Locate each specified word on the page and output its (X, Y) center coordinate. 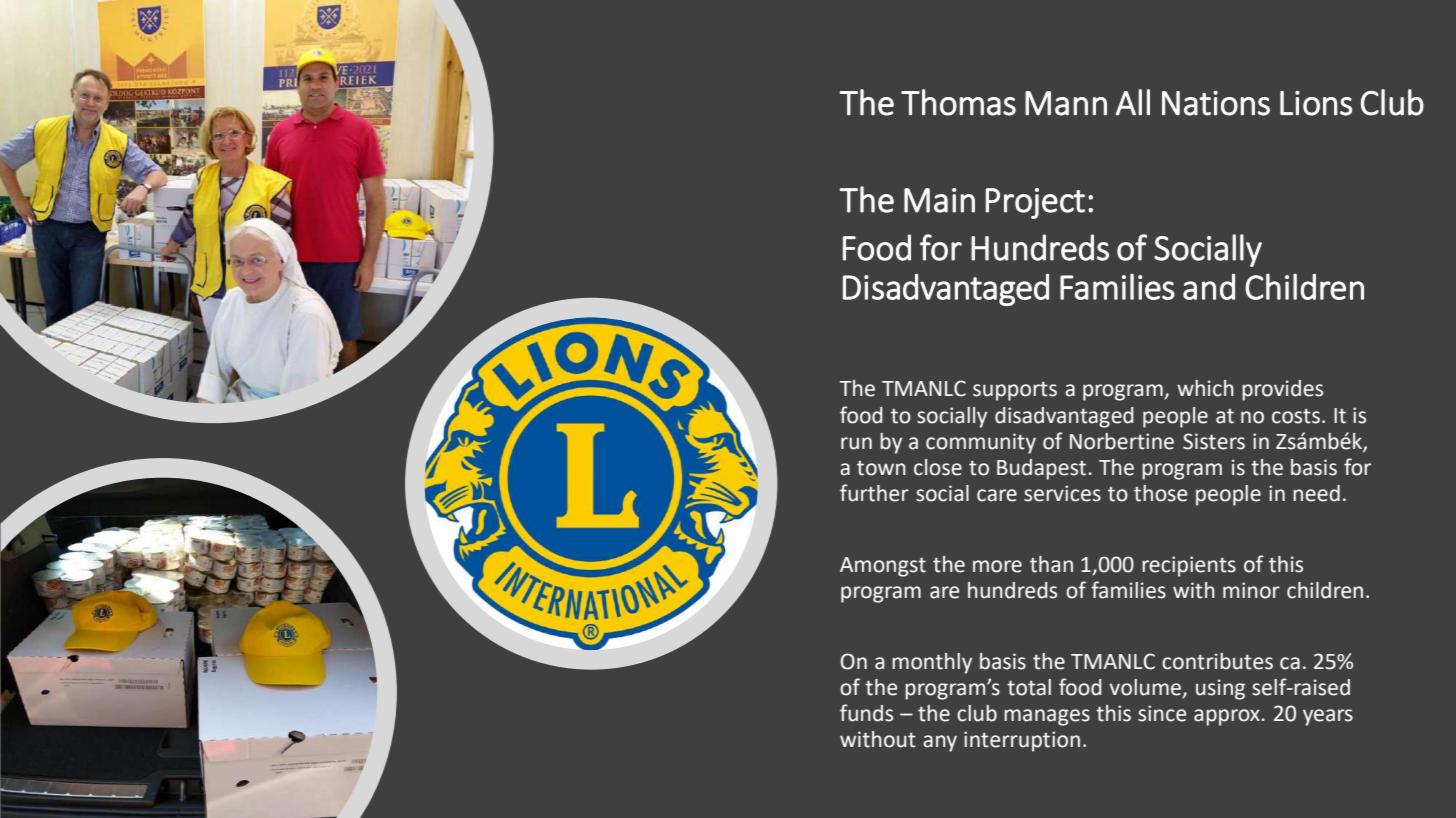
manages (1047, 717)
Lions (1316, 103)
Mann (1066, 103)
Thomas (958, 102)
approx (1228, 717)
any (940, 743)
